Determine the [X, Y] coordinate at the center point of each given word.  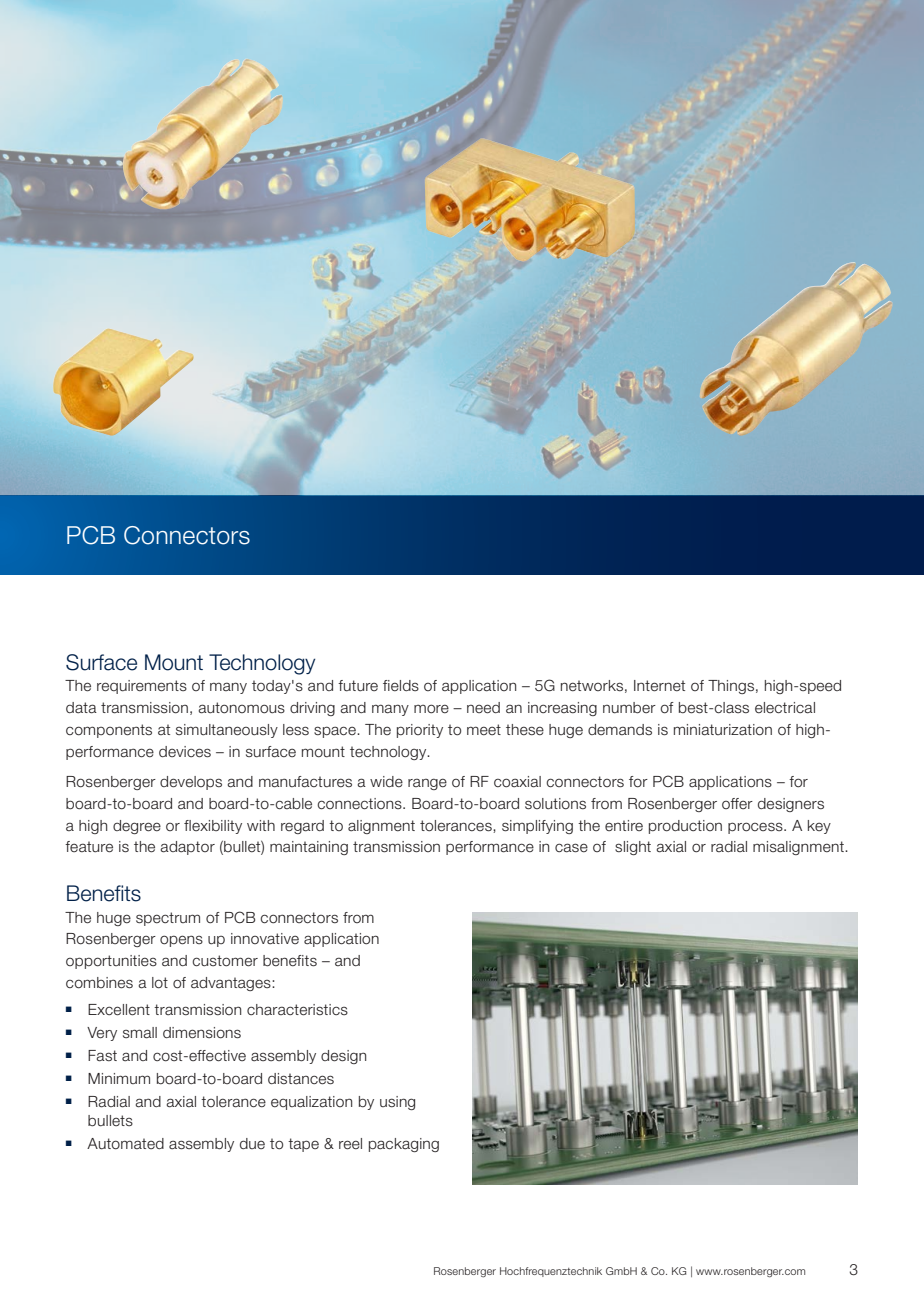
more [431, 709]
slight [633, 848]
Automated [125, 1144]
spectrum [168, 919]
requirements [142, 687]
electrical [785, 708]
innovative [265, 939]
